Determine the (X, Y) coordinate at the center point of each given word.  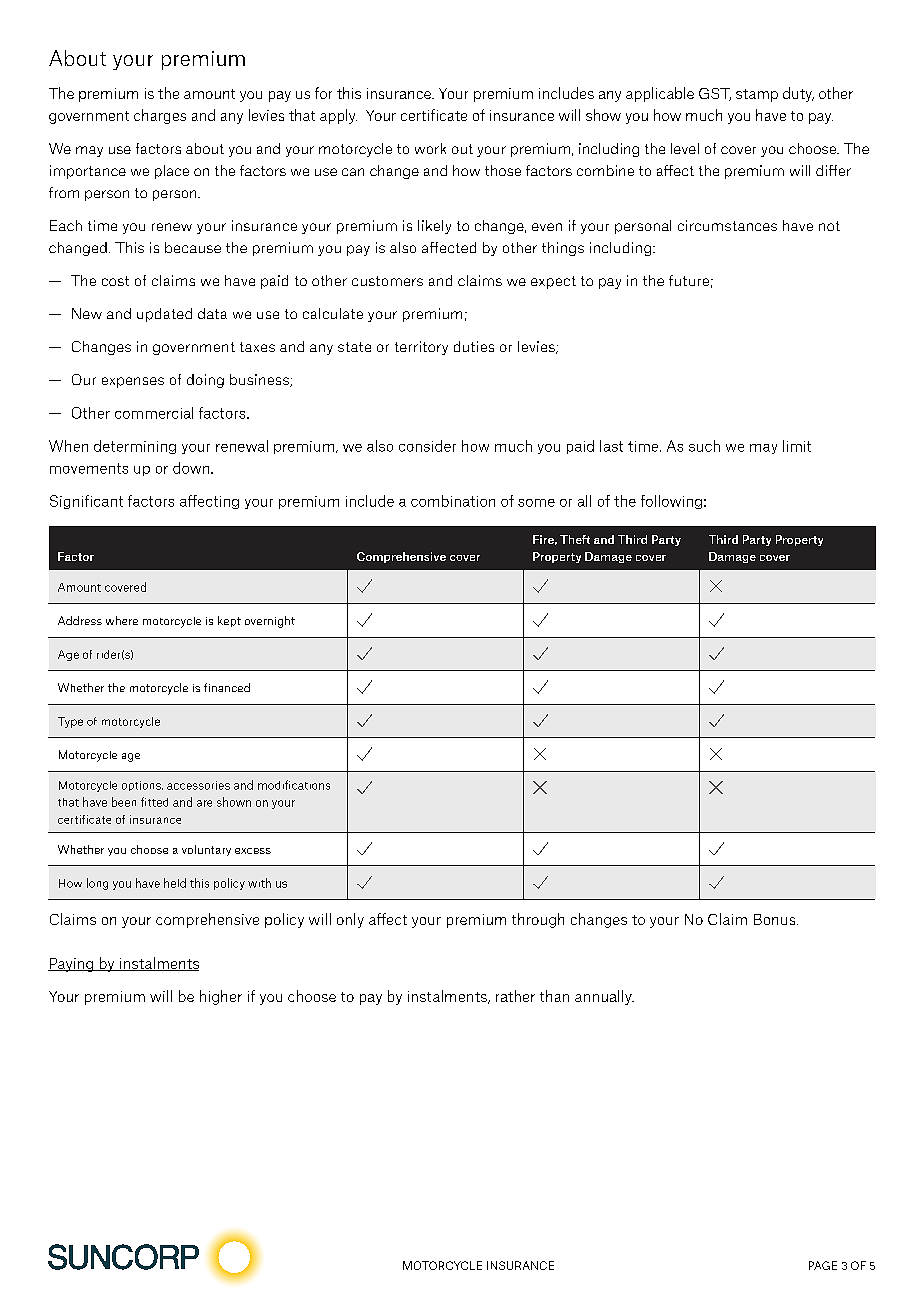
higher (221, 997)
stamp (757, 95)
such (704, 446)
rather (515, 996)
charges (160, 116)
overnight (270, 622)
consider (427, 446)
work (430, 148)
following (671, 502)
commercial (154, 413)
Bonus (776, 919)
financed (227, 687)
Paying (72, 965)
